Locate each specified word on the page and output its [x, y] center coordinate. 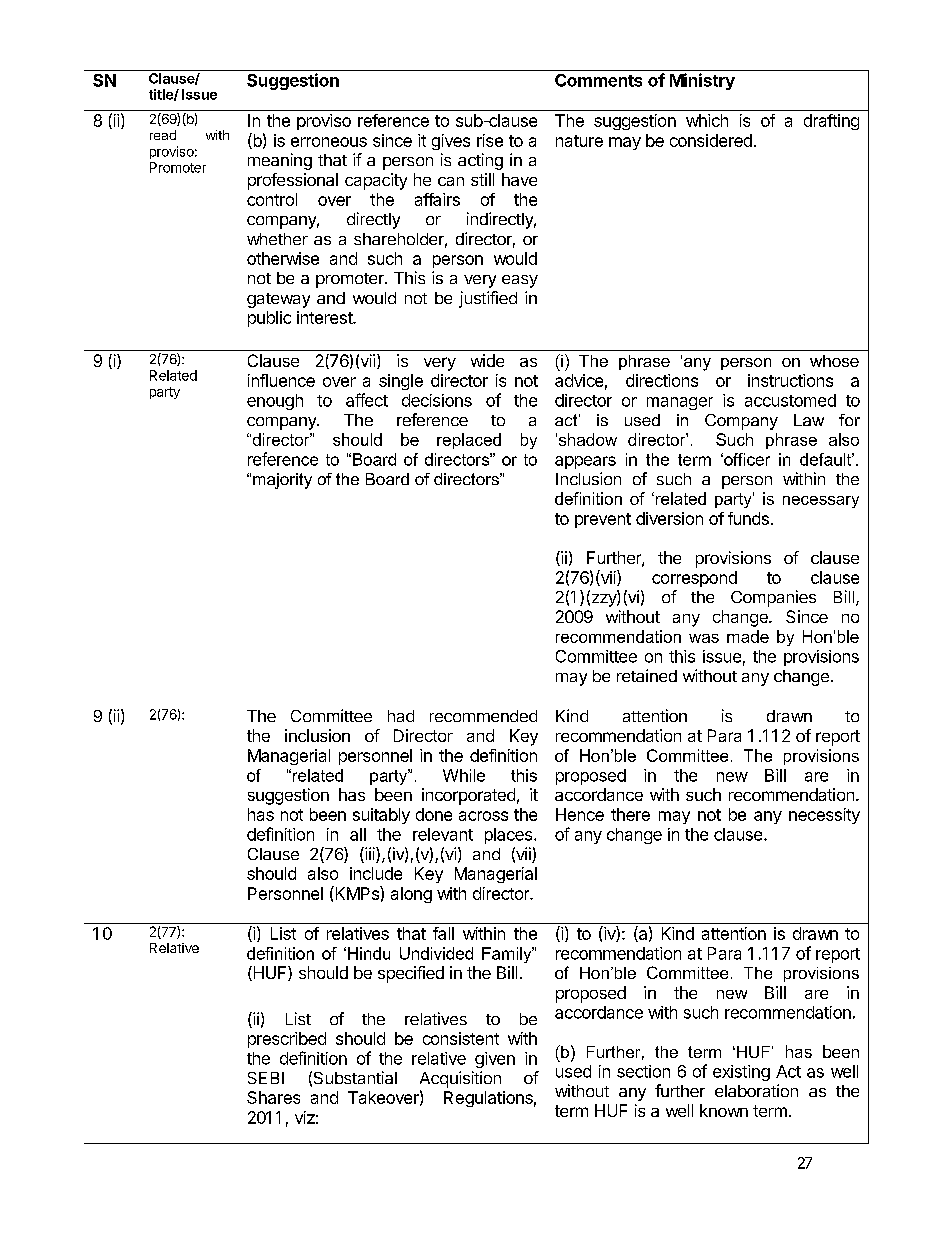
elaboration [756, 1090]
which [707, 120]
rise [490, 140]
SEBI [266, 1078]
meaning [280, 161]
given [495, 1060]
